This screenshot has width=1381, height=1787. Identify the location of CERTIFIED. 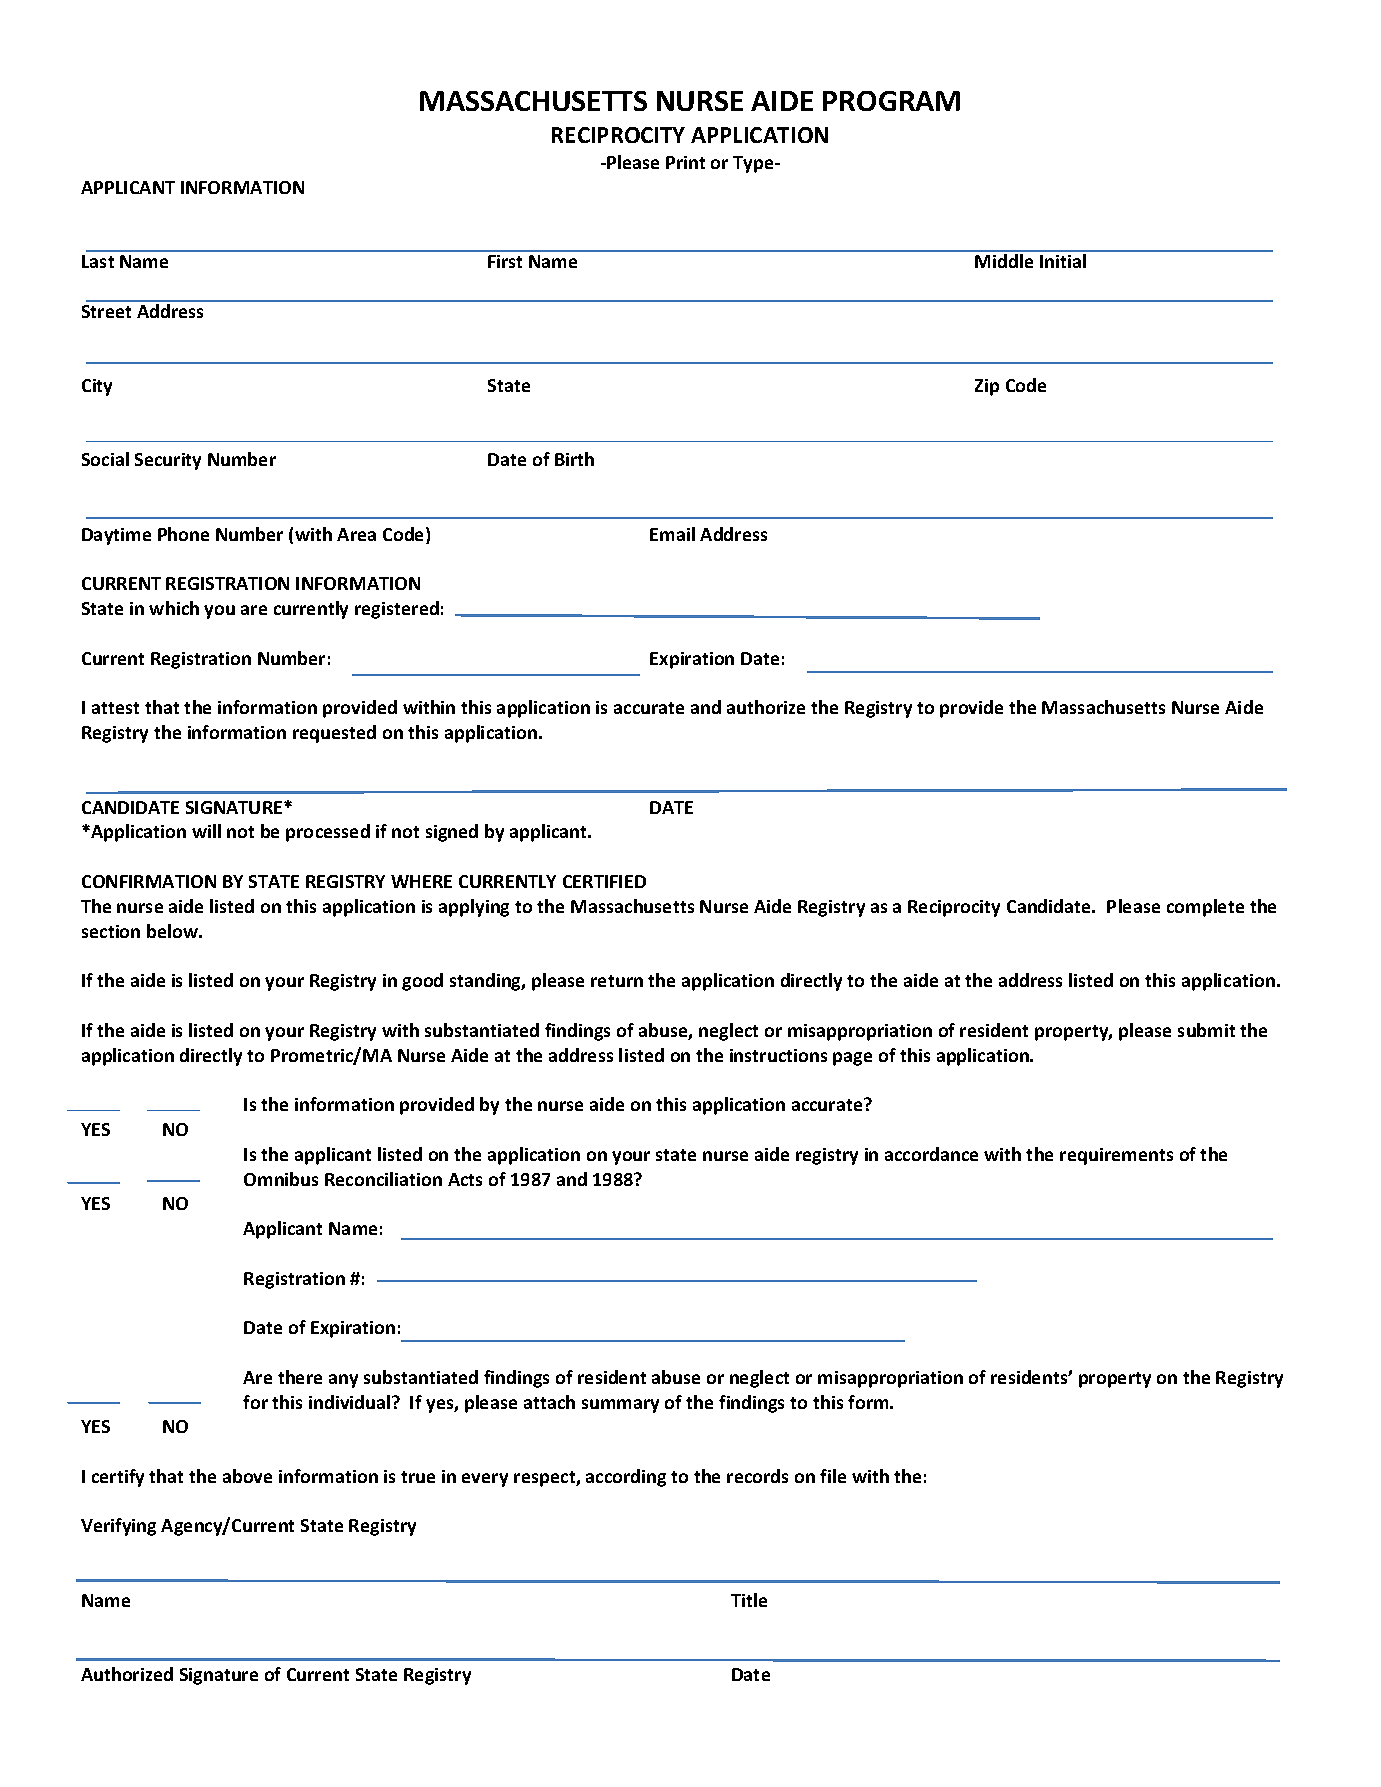
(604, 881).
